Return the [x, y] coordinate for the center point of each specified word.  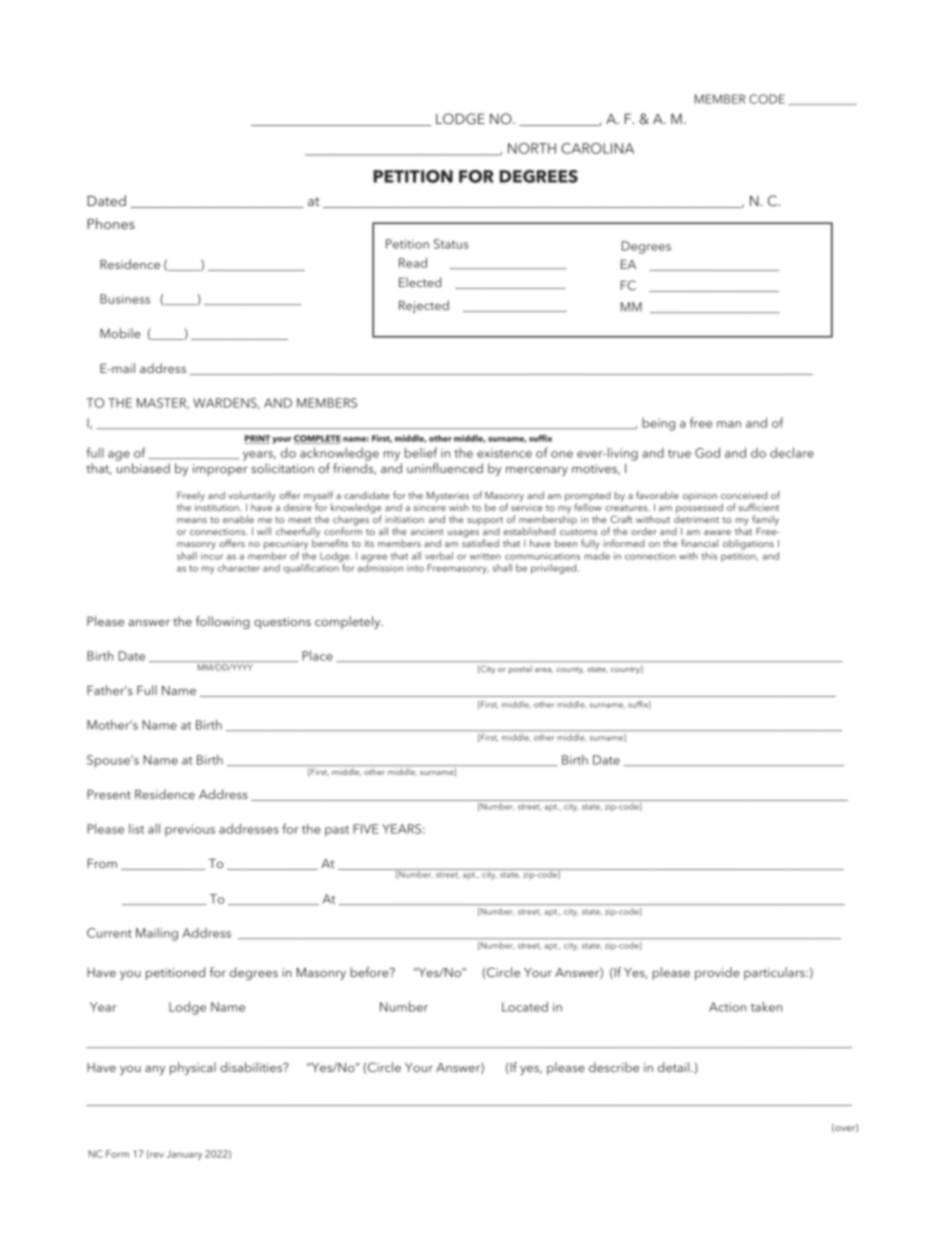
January [184, 1155]
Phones [111, 223]
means [192, 520]
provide [717, 973]
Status [451, 244]
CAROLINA [597, 148]
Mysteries [448, 498]
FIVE [365, 829]
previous [190, 830]
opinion [700, 497]
